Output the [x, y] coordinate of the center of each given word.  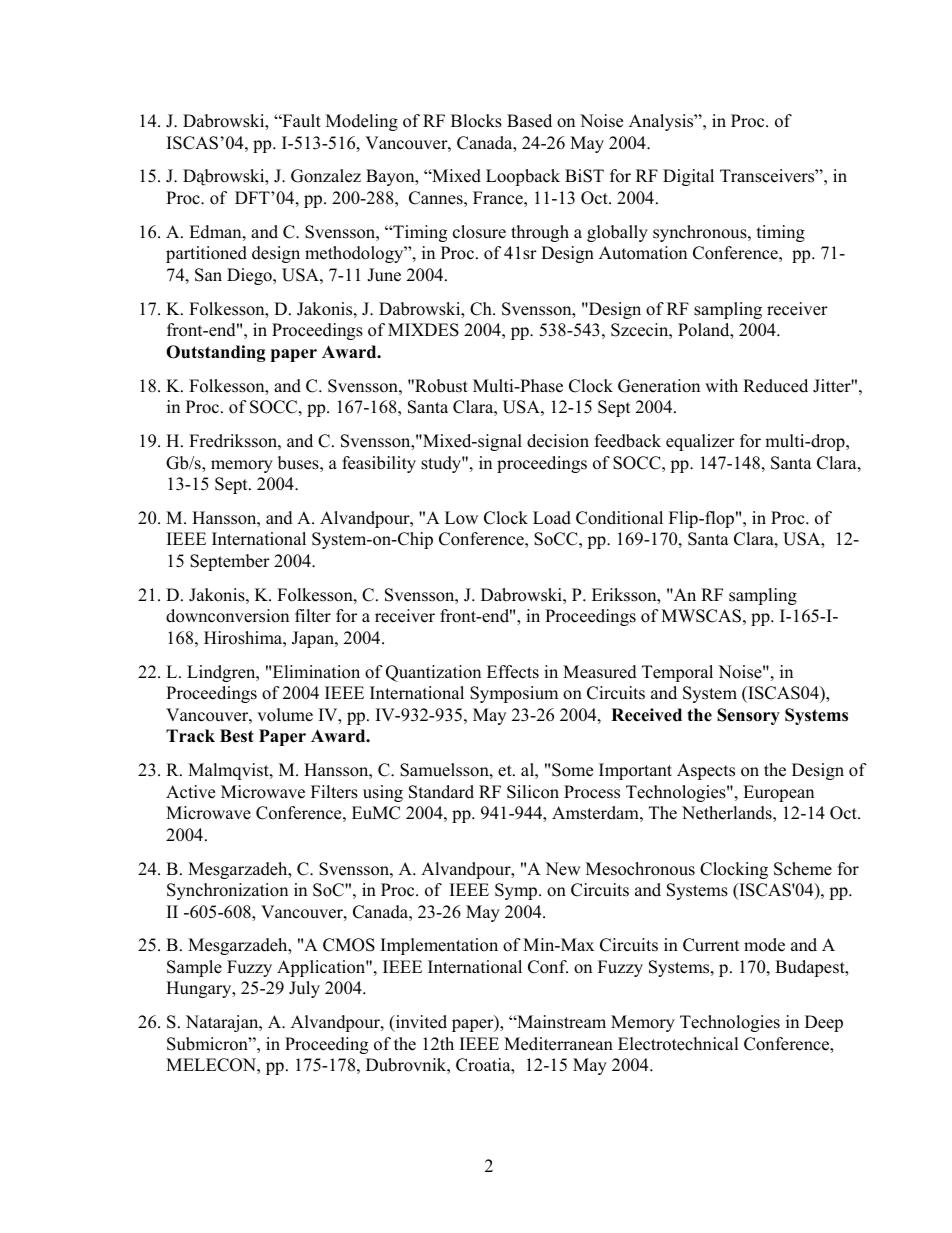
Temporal [677, 673]
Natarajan [223, 1023]
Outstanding [216, 353]
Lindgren [222, 673]
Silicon [533, 792]
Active [190, 792]
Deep [824, 1023]
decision [558, 441]
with [721, 385]
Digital [688, 177]
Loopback [523, 177]
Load [552, 518]
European [778, 793]
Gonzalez [326, 176]
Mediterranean [558, 1044]
